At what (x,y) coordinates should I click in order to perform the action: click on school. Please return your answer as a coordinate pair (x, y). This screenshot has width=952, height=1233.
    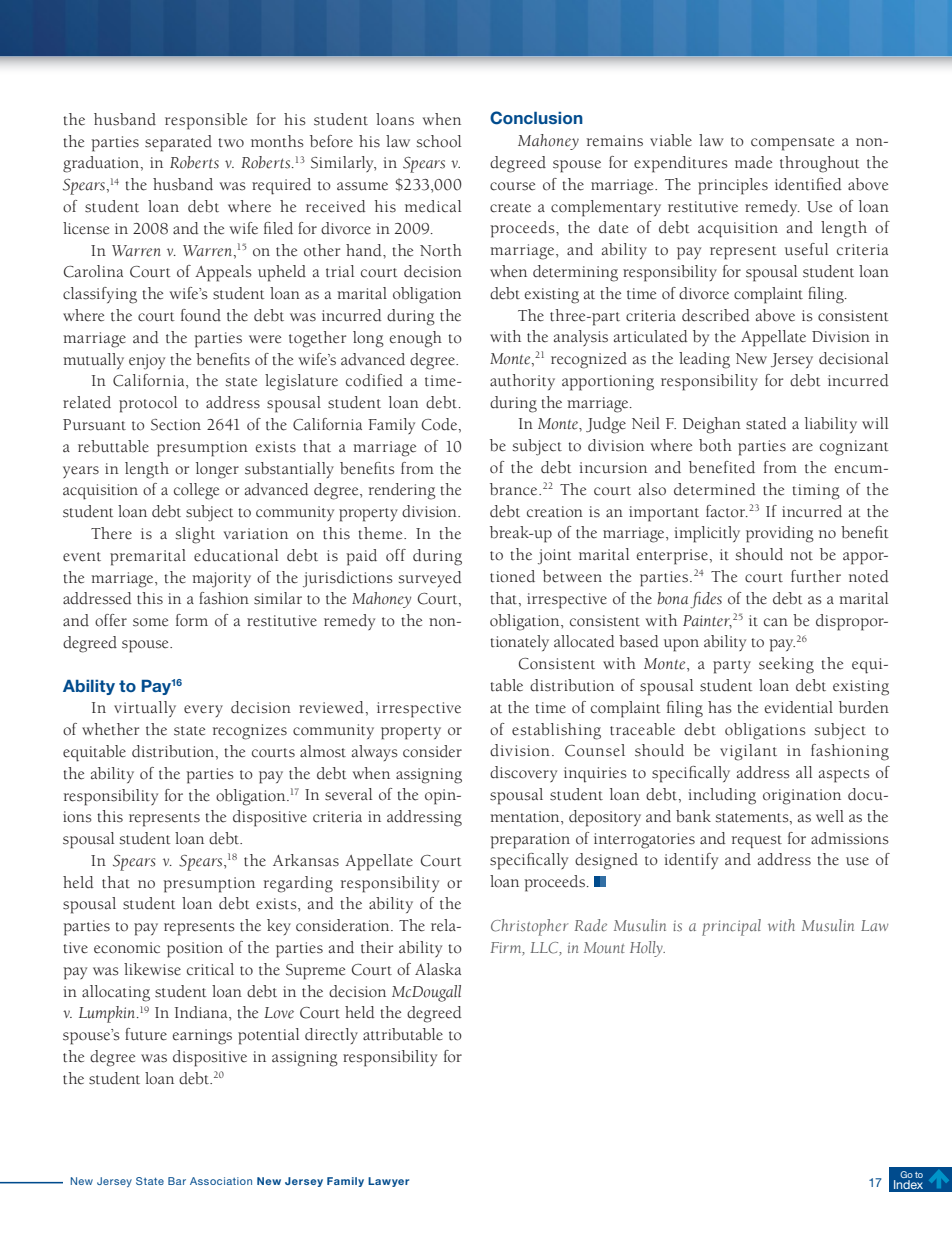
    Looking at the image, I should click on (439, 141).
